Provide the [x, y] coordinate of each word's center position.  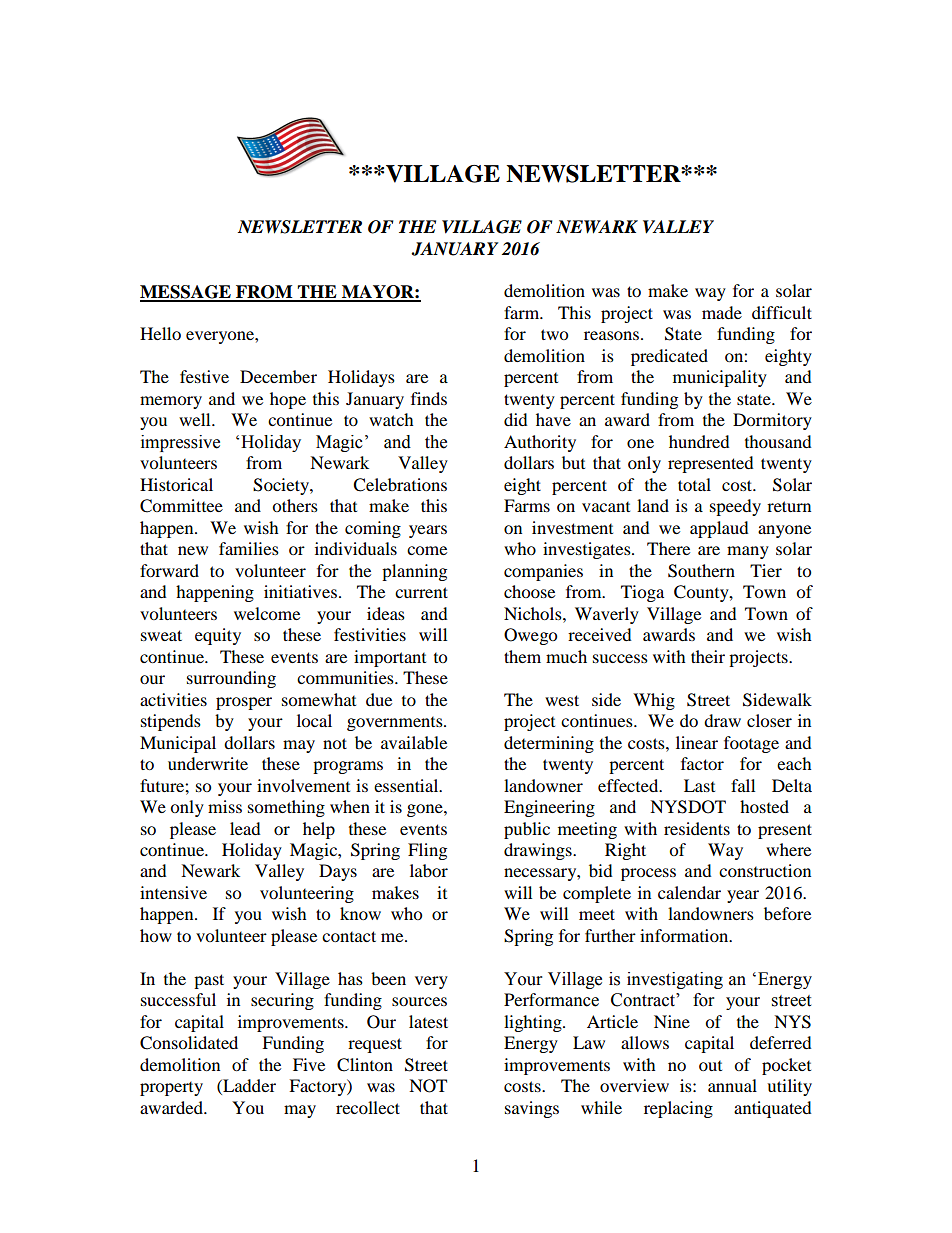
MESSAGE [186, 293]
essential [407, 785]
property [171, 1089]
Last [699, 785]
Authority [540, 443]
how [156, 935]
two [554, 334]
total [694, 484]
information [685, 935]
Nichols [534, 613]
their [708, 656]
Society [282, 486]
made [722, 312]
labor [429, 870]
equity [218, 636]
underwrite [208, 763]
